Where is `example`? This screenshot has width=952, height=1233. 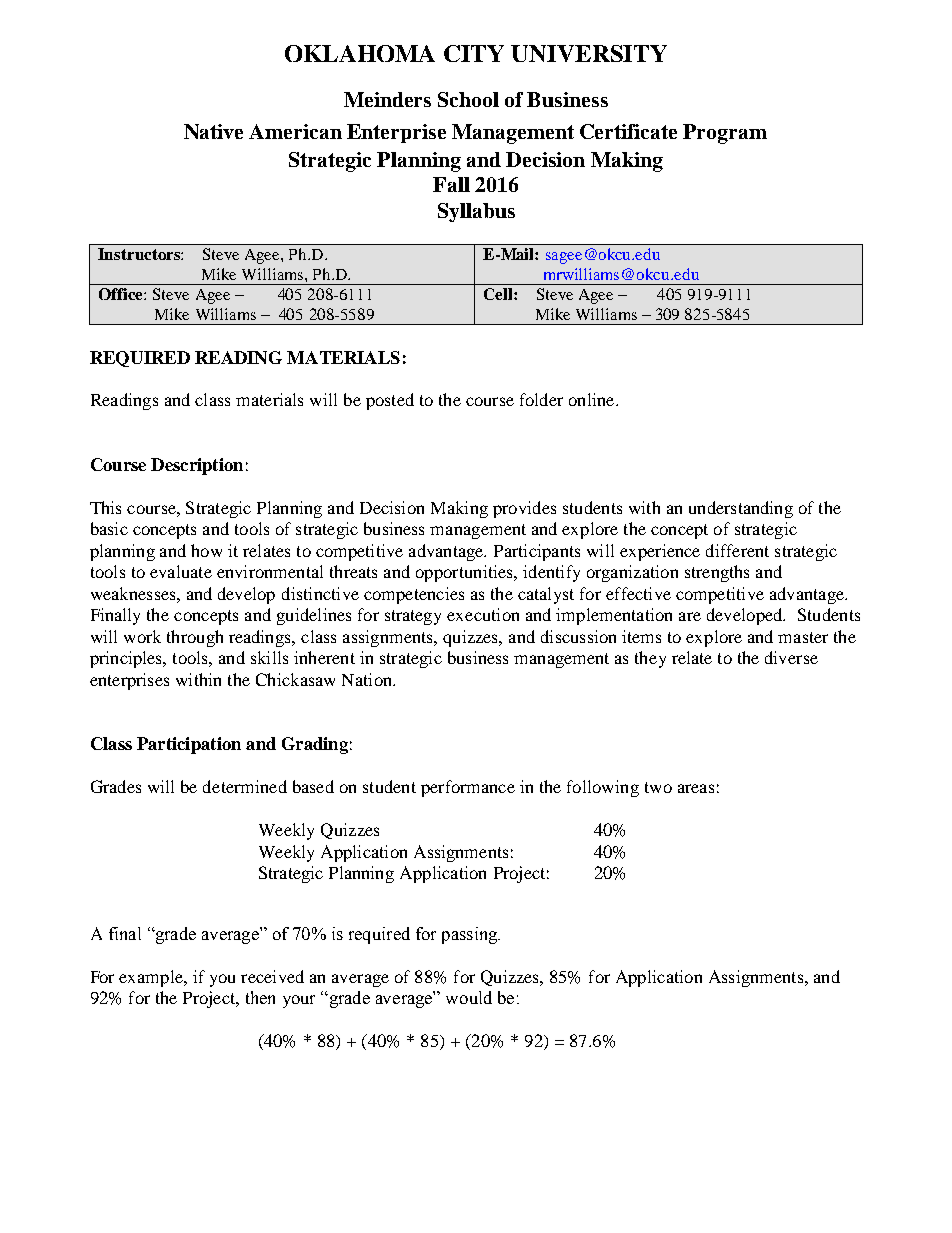
example is located at coordinates (152, 978).
